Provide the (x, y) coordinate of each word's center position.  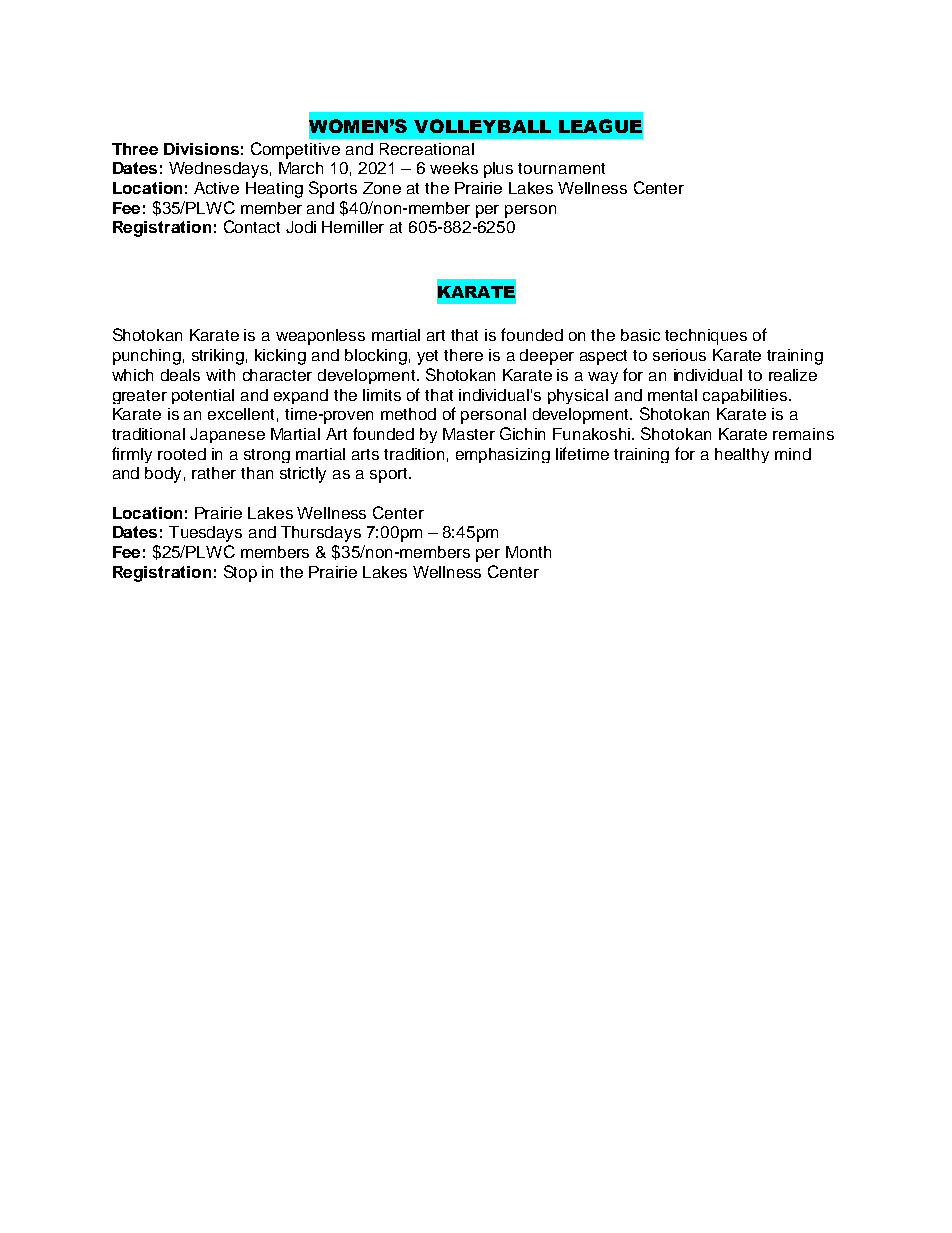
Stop (240, 573)
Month (528, 552)
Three (135, 149)
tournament (561, 168)
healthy (742, 455)
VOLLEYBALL (482, 126)
